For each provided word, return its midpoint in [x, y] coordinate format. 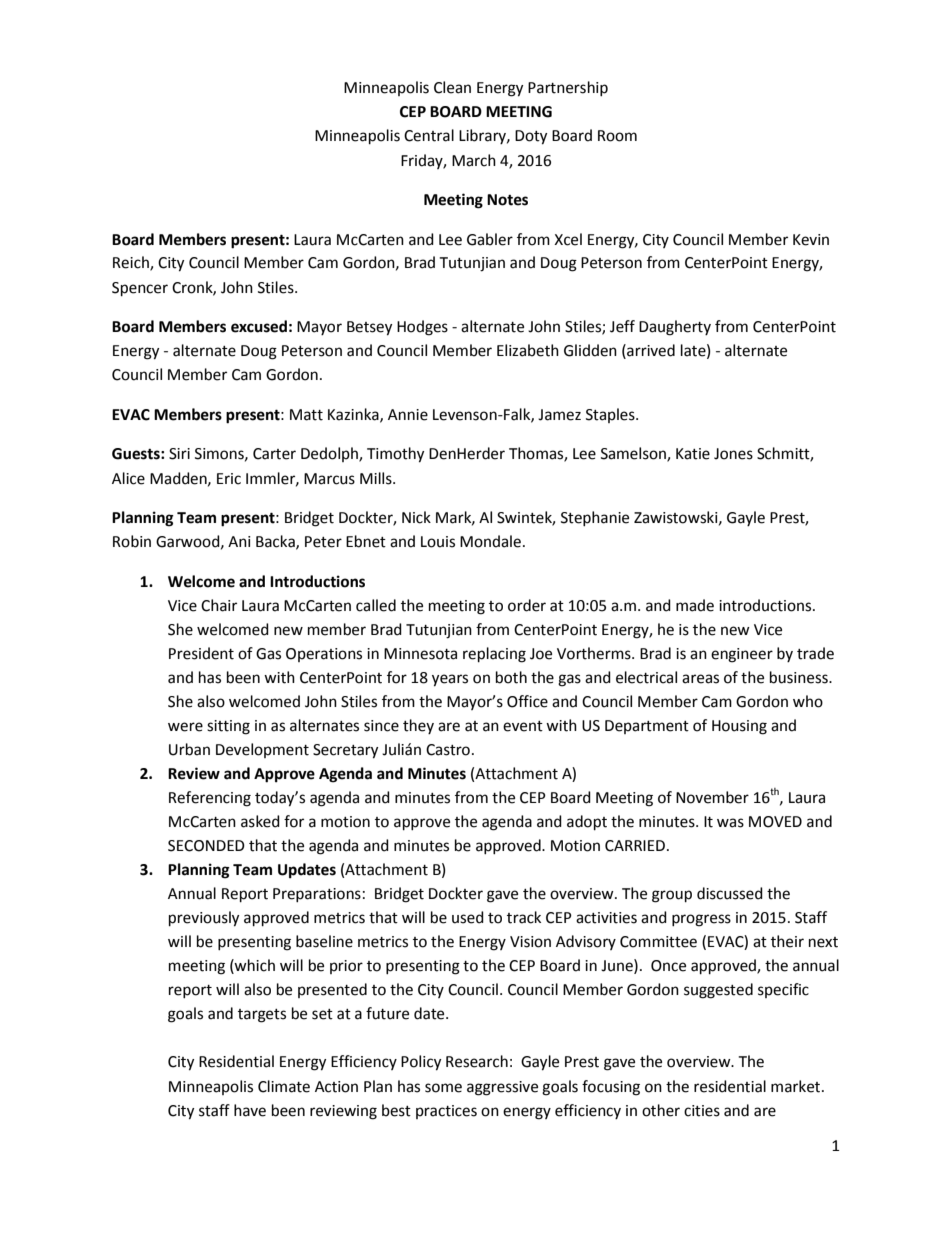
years [450, 680]
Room [617, 136]
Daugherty [675, 328]
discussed [730, 893]
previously [204, 919]
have [250, 1110]
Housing [739, 727]
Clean [452, 87]
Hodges [422, 328]
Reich [132, 263]
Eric [229, 479]
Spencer [140, 289]
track [524, 917]
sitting [228, 727]
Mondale [490, 541]
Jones [733, 454]
